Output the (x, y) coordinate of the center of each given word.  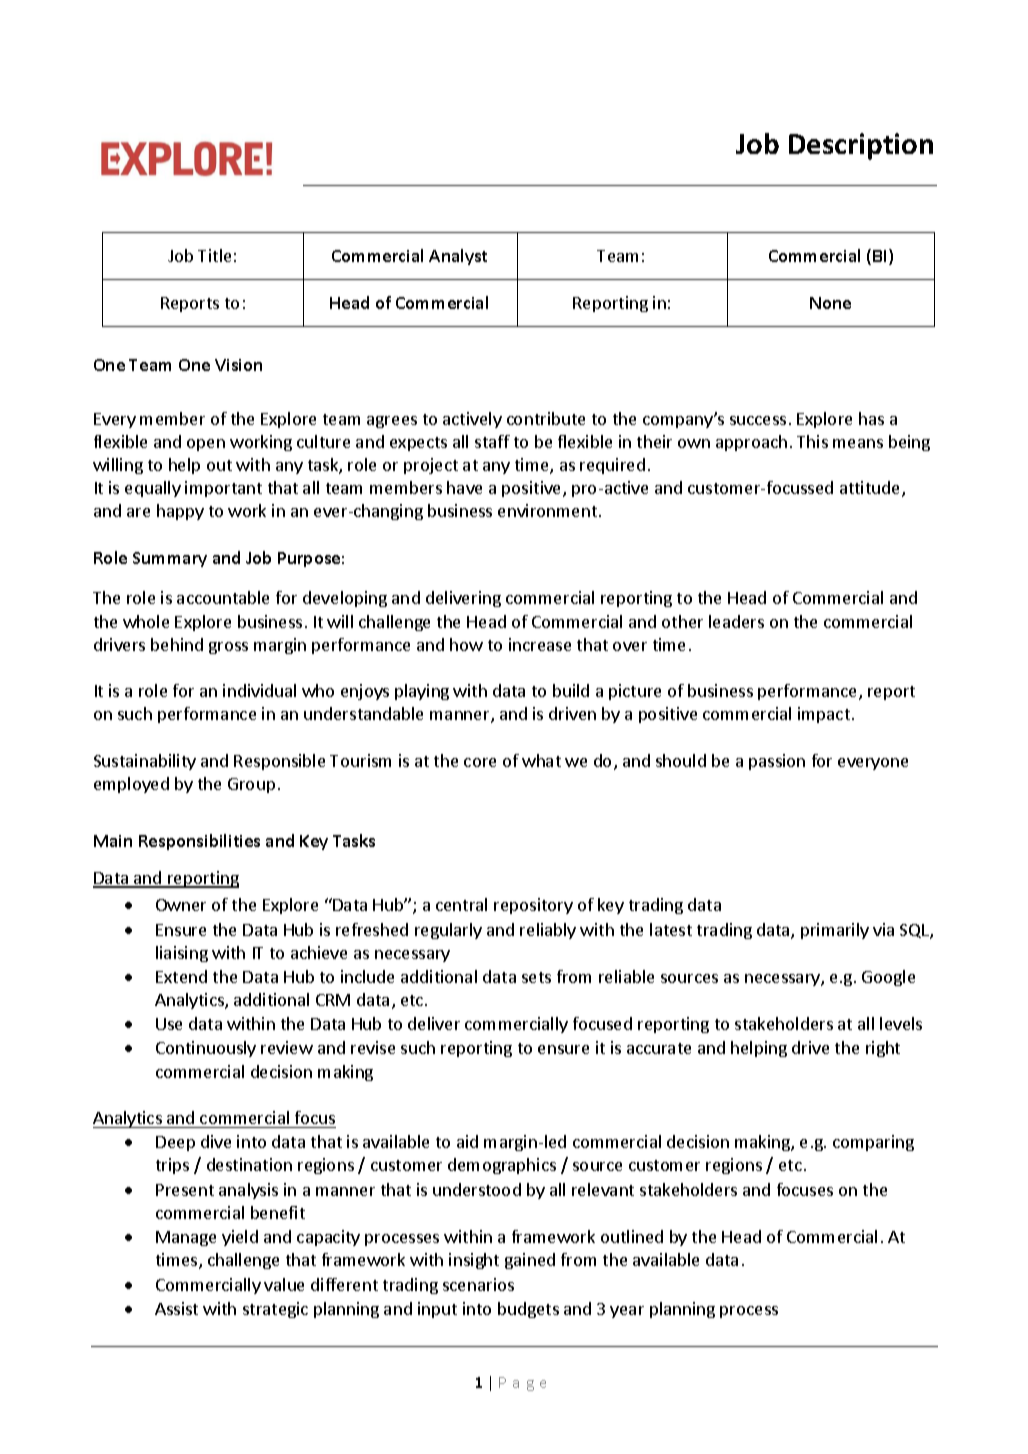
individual (259, 690)
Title (214, 255)
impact (824, 715)
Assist (176, 1308)
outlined (632, 1236)
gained (530, 1261)
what (541, 760)
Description (861, 146)
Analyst (458, 257)
